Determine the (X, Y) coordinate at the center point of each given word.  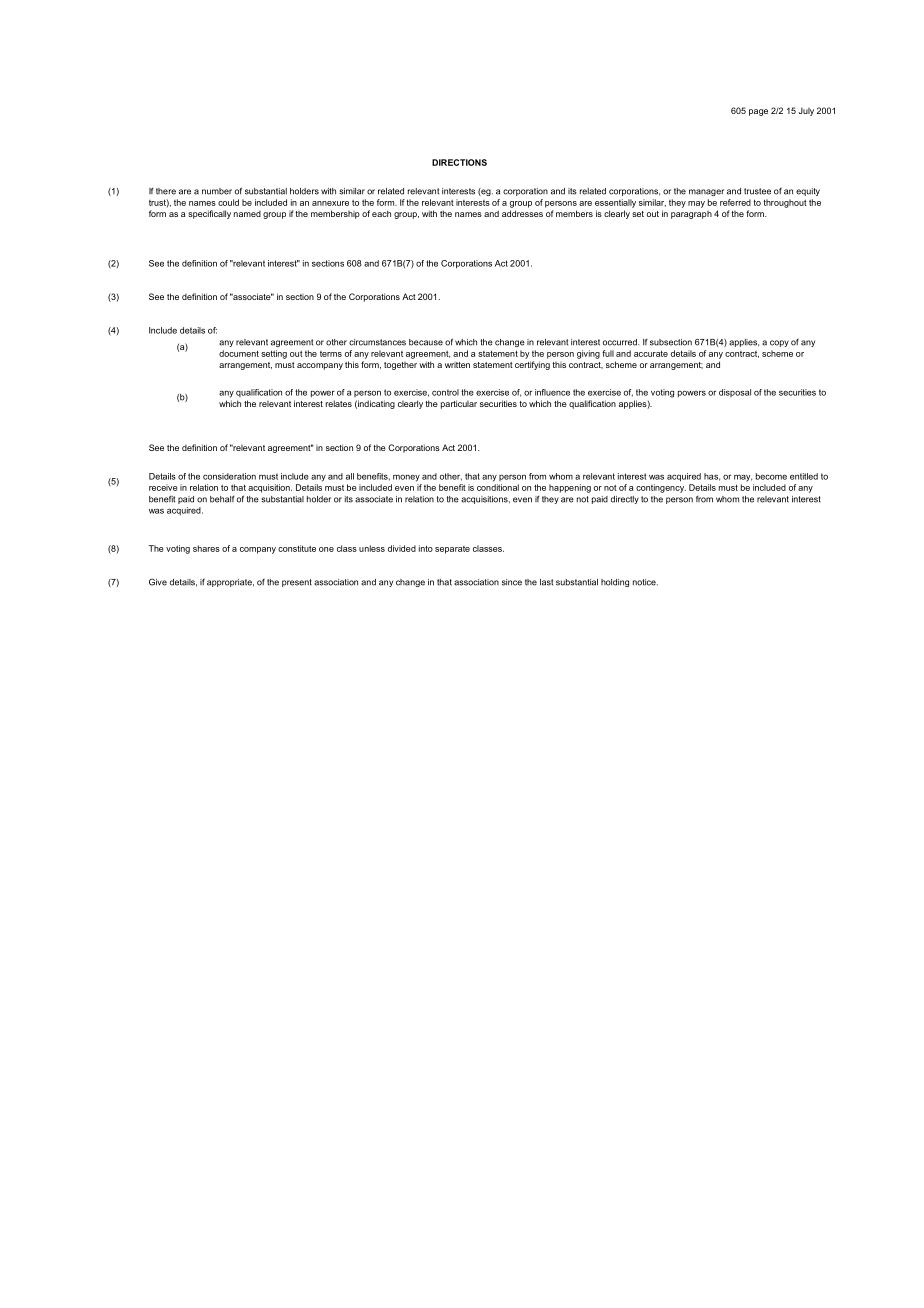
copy (779, 343)
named (247, 214)
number (217, 191)
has (712, 477)
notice (645, 582)
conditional (498, 487)
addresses (522, 213)
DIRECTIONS (459, 162)
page (758, 112)
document (239, 353)
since (512, 582)
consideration (229, 476)
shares (206, 548)
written (457, 365)
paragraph (691, 215)
